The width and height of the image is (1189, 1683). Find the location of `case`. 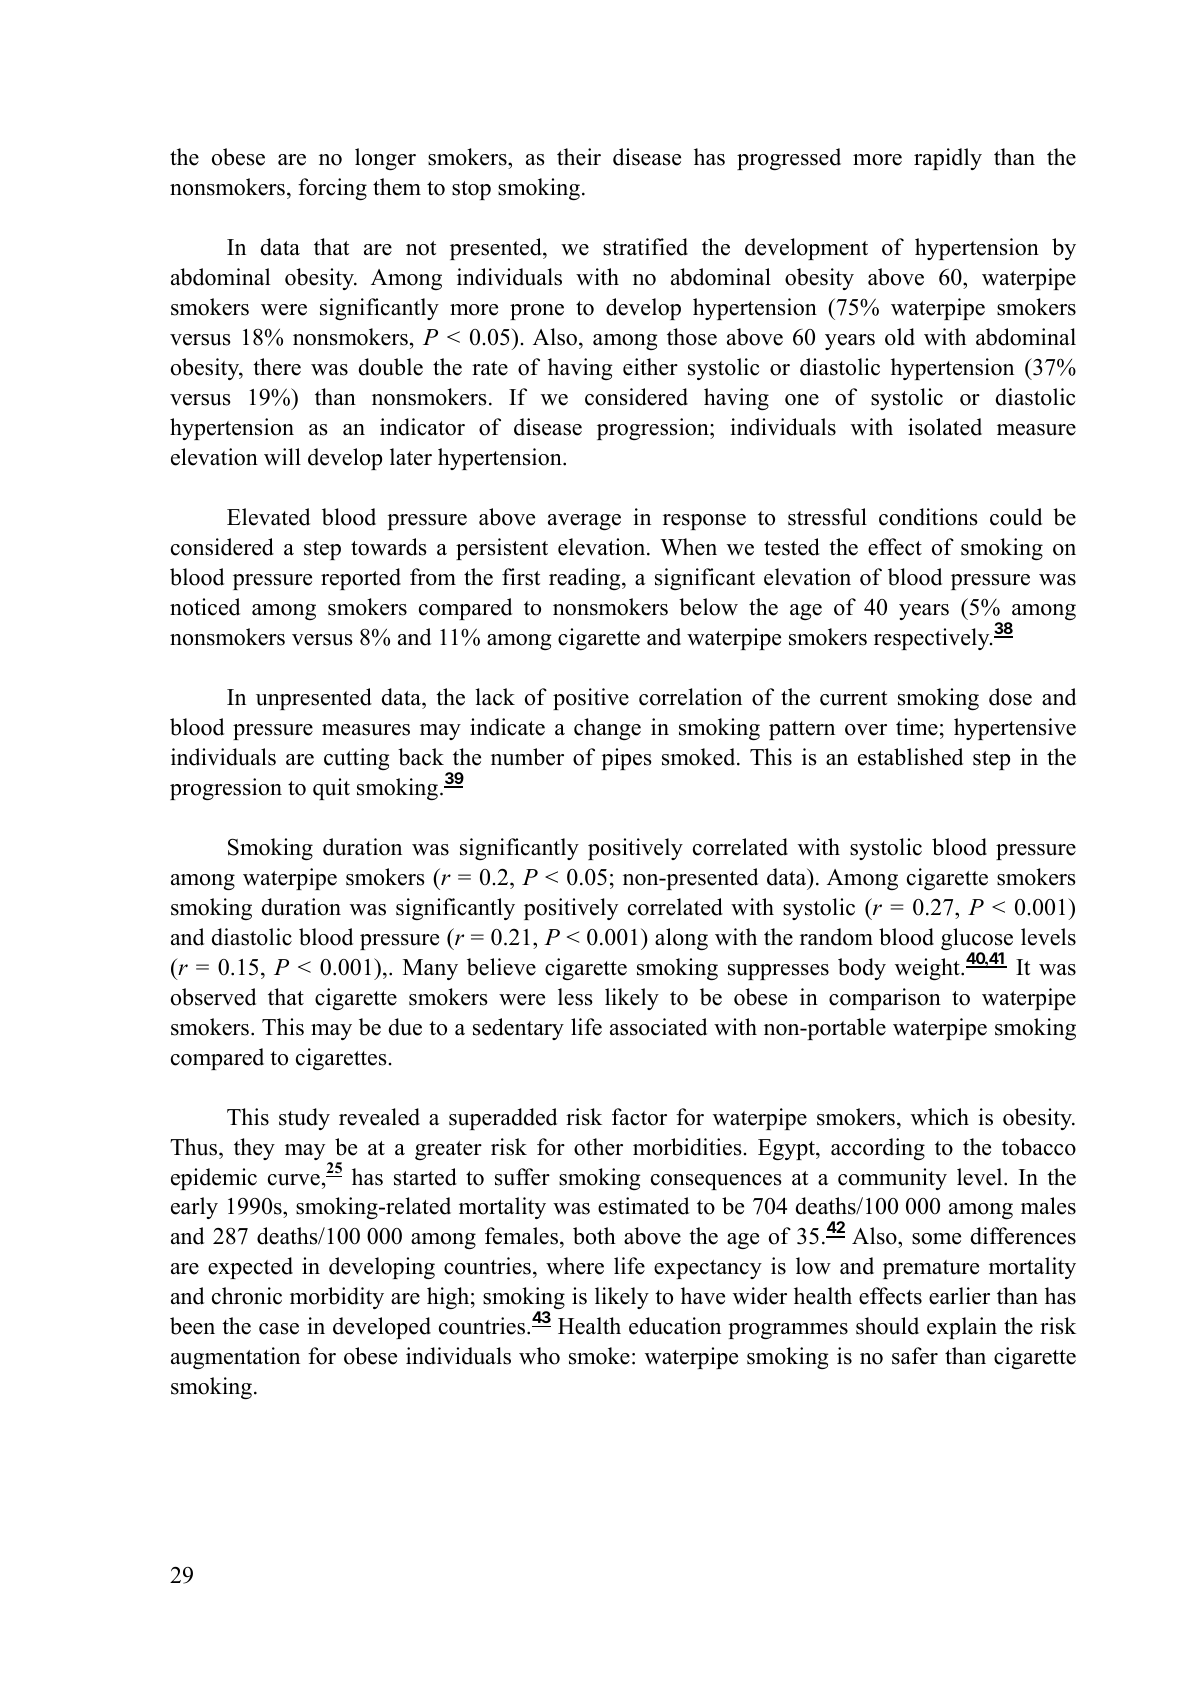

case is located at coordinates (279, 1329).
